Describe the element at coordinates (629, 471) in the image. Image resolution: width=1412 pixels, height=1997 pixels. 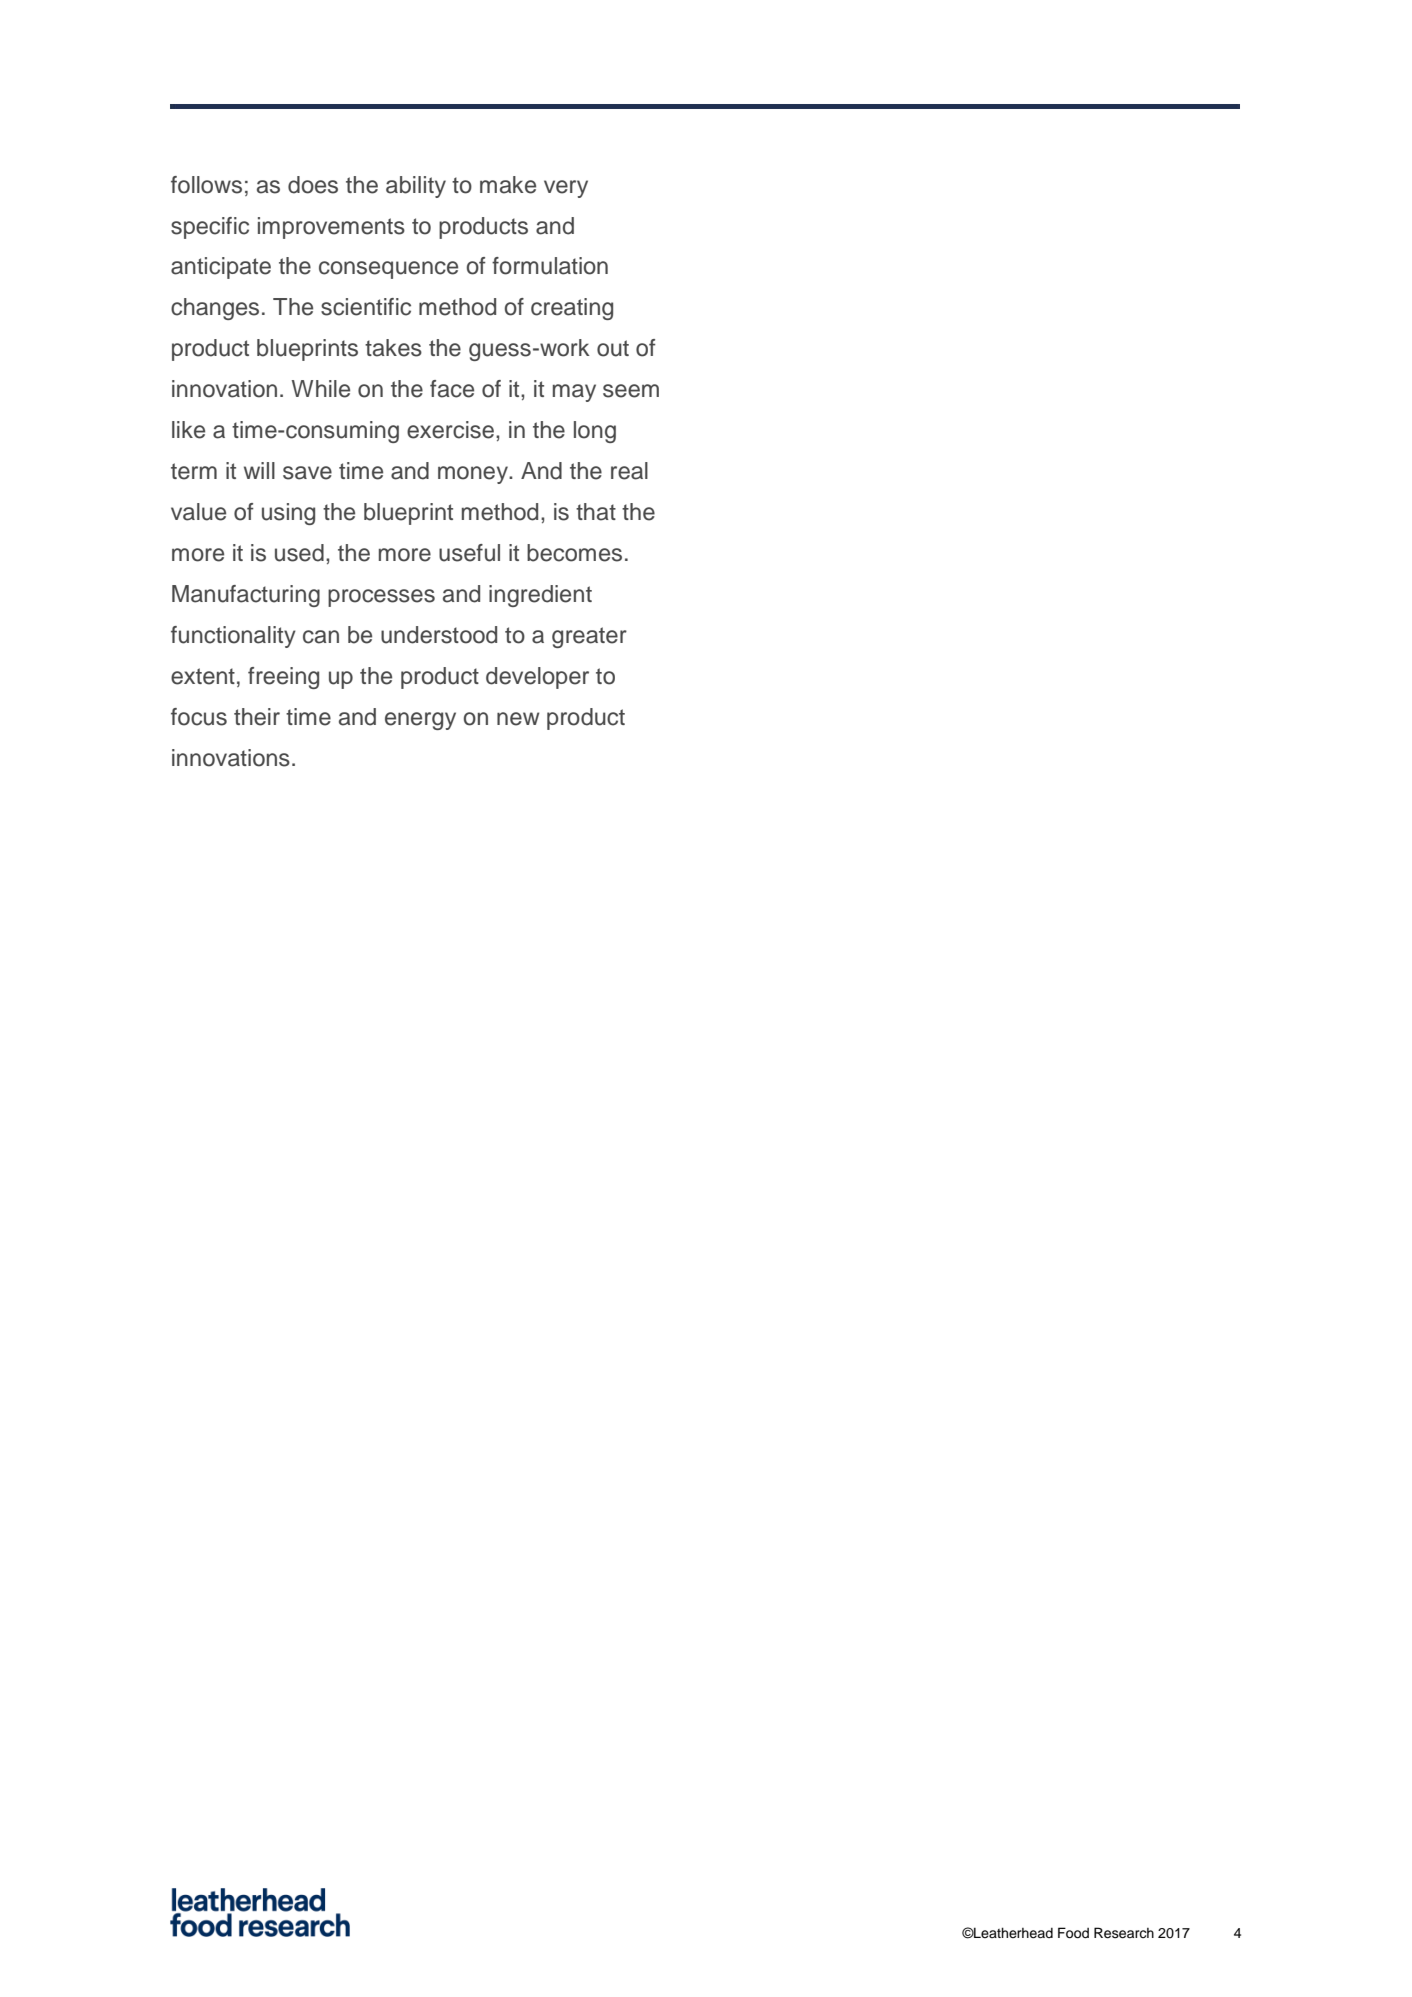
I see `real` at that location.
